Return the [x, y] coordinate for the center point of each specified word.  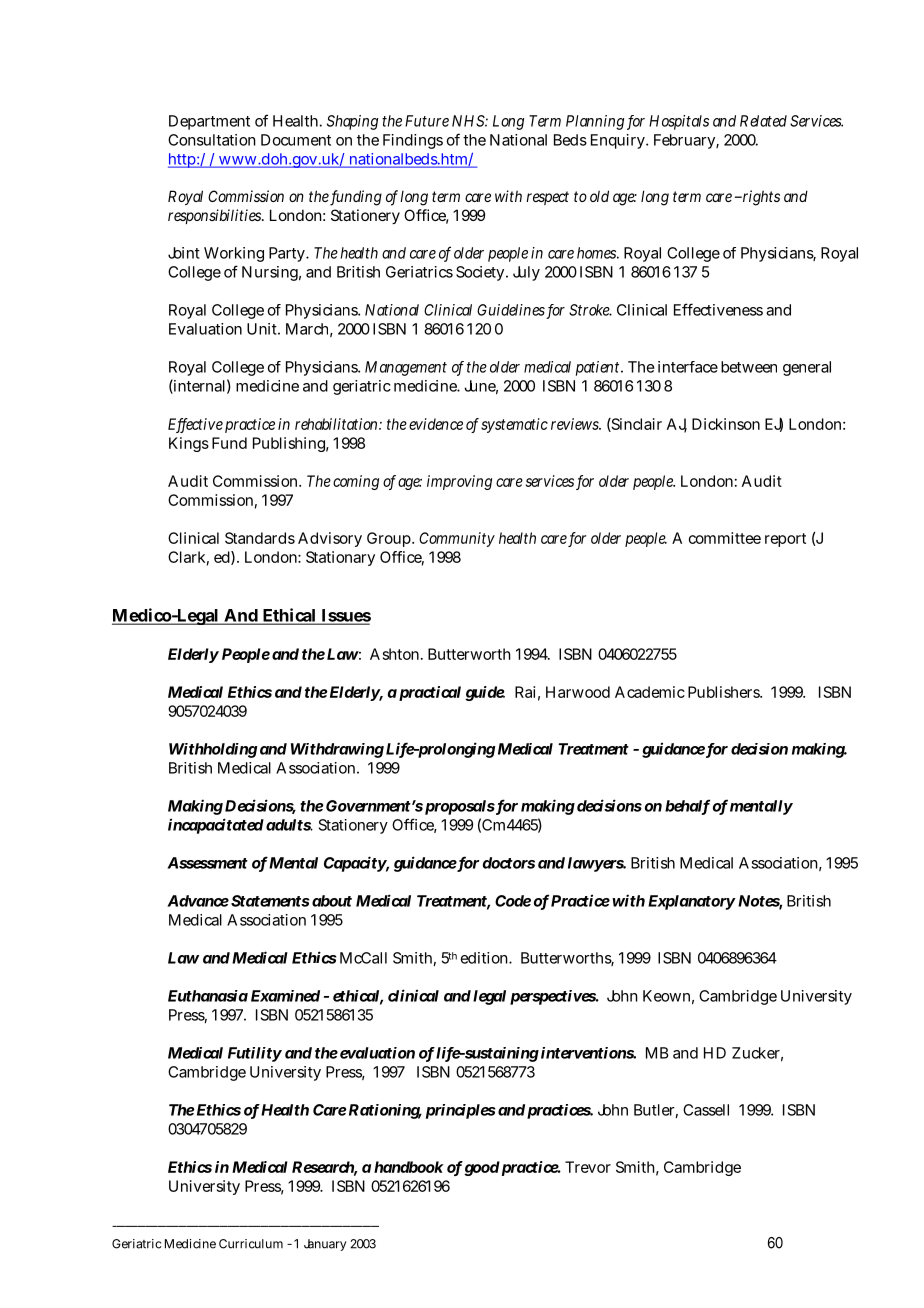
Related [763, 121]
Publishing [289, 444]
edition [484, 958]
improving [459, 482]
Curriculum [251, 1244]
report [785, 540]
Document [296, 140]
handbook [409, 1167]
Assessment [207, 863]
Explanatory [691, 902]
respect [547, 198]
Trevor [588, 1167]
